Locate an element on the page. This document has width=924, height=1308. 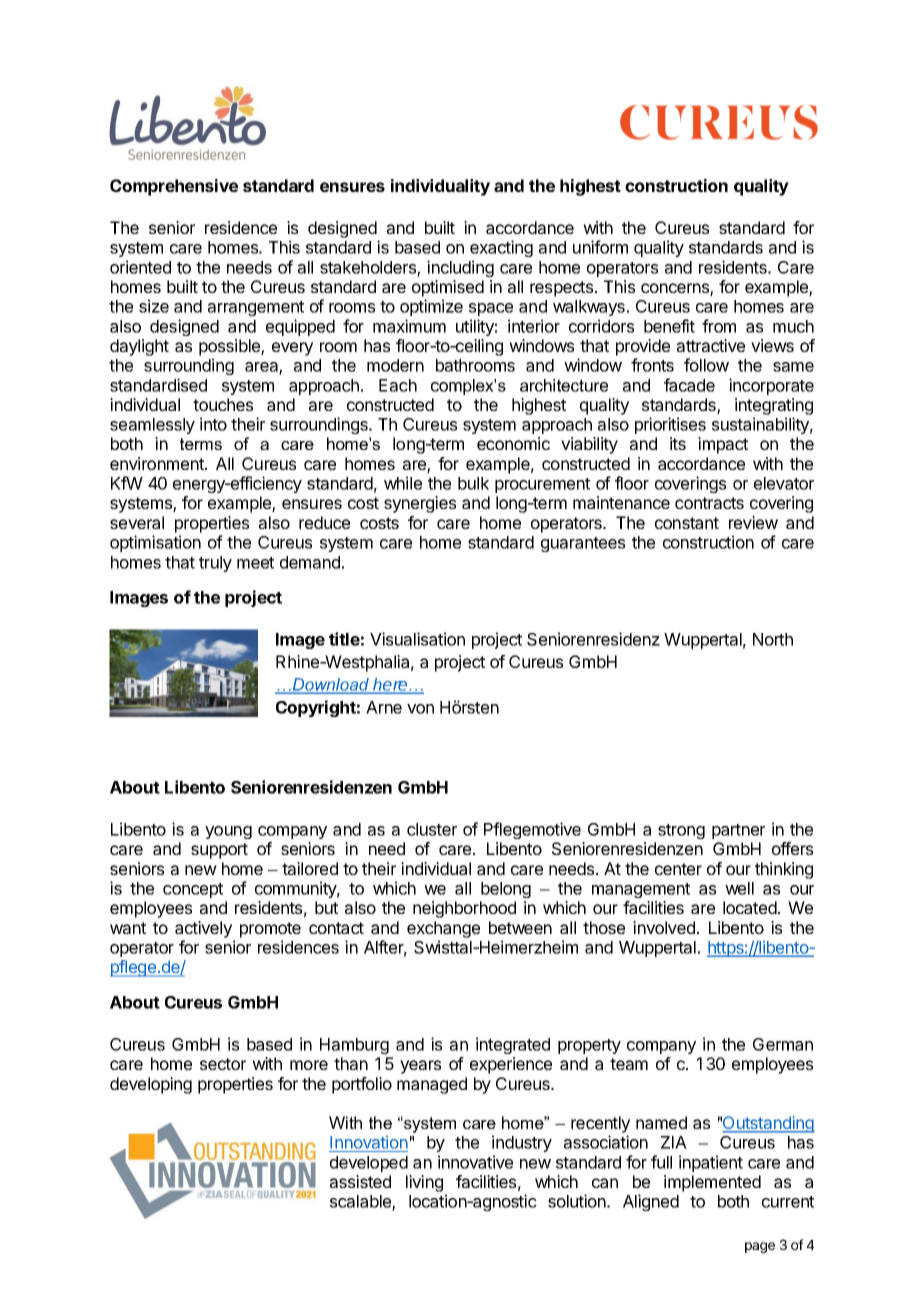
assisted is located at coordinates (360, 1181).
